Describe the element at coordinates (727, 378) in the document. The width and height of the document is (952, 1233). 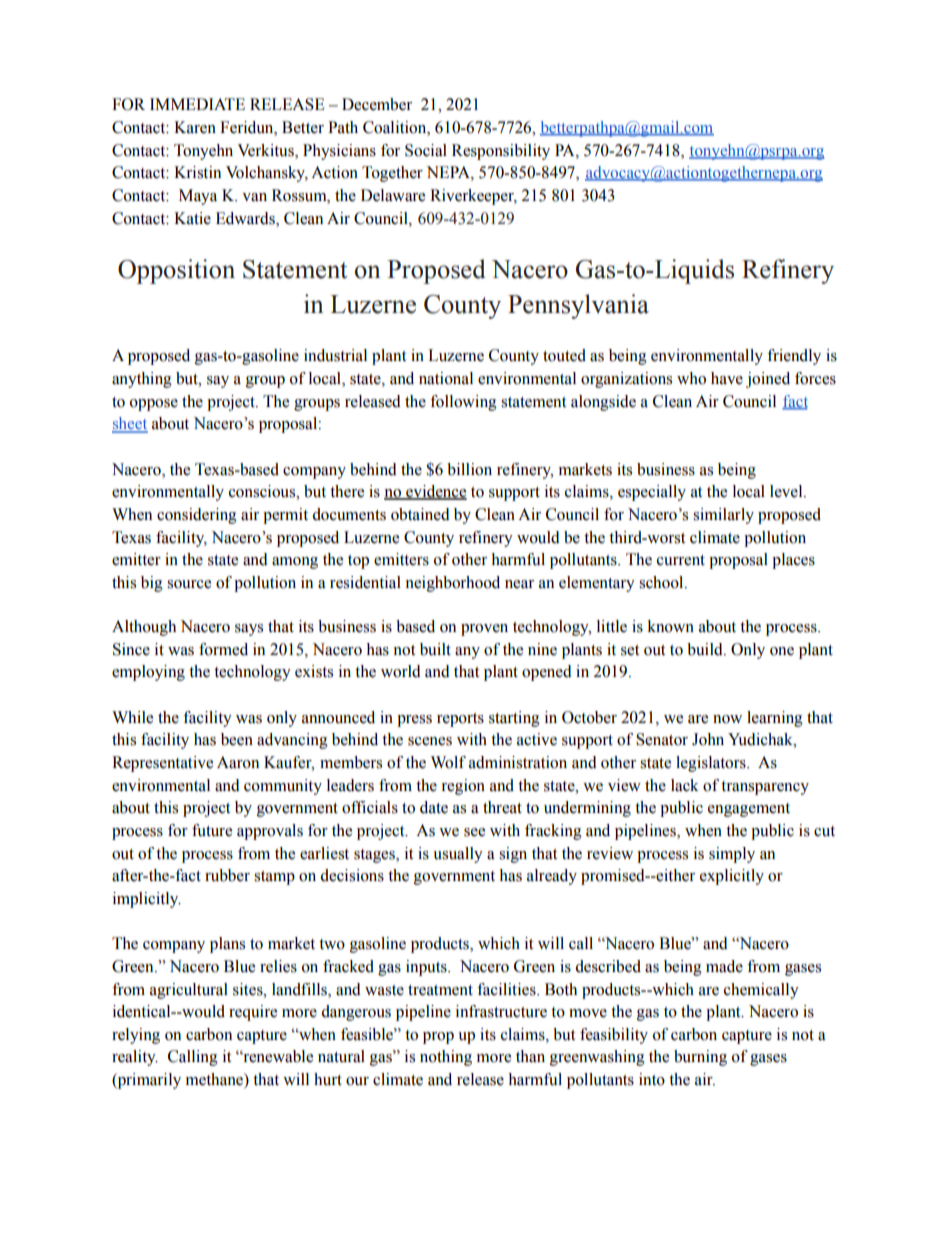
I see `have` at that location.
